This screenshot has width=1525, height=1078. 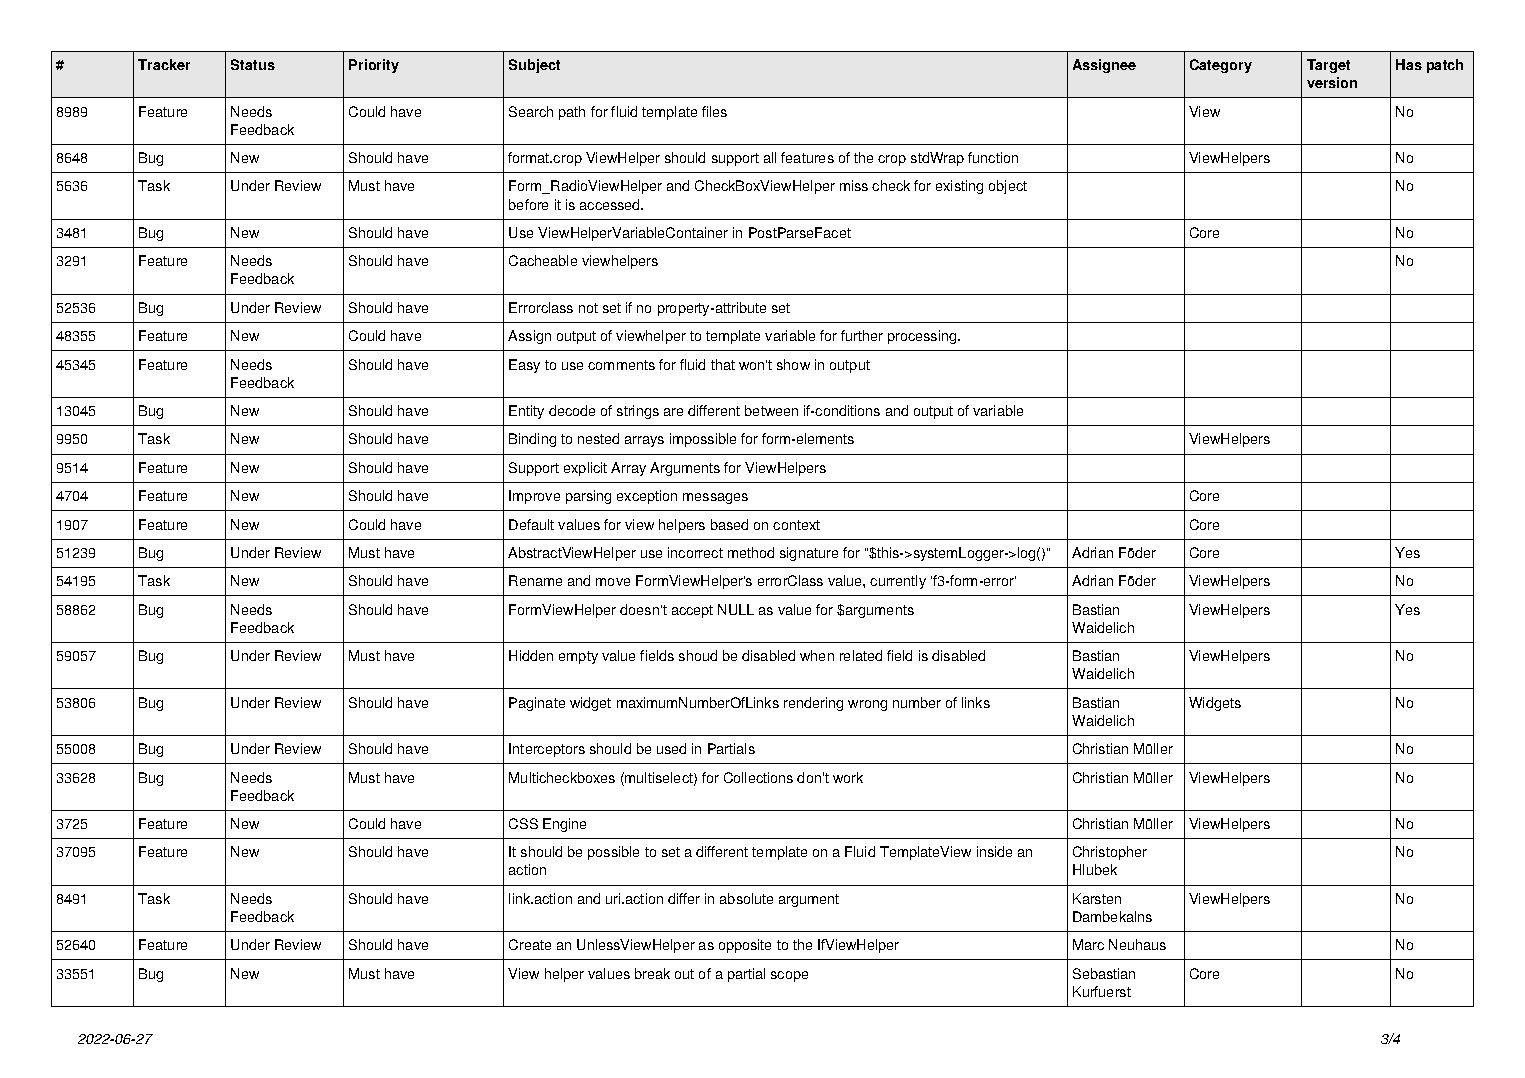 I want to click on files, so click(x=714, y=111).
